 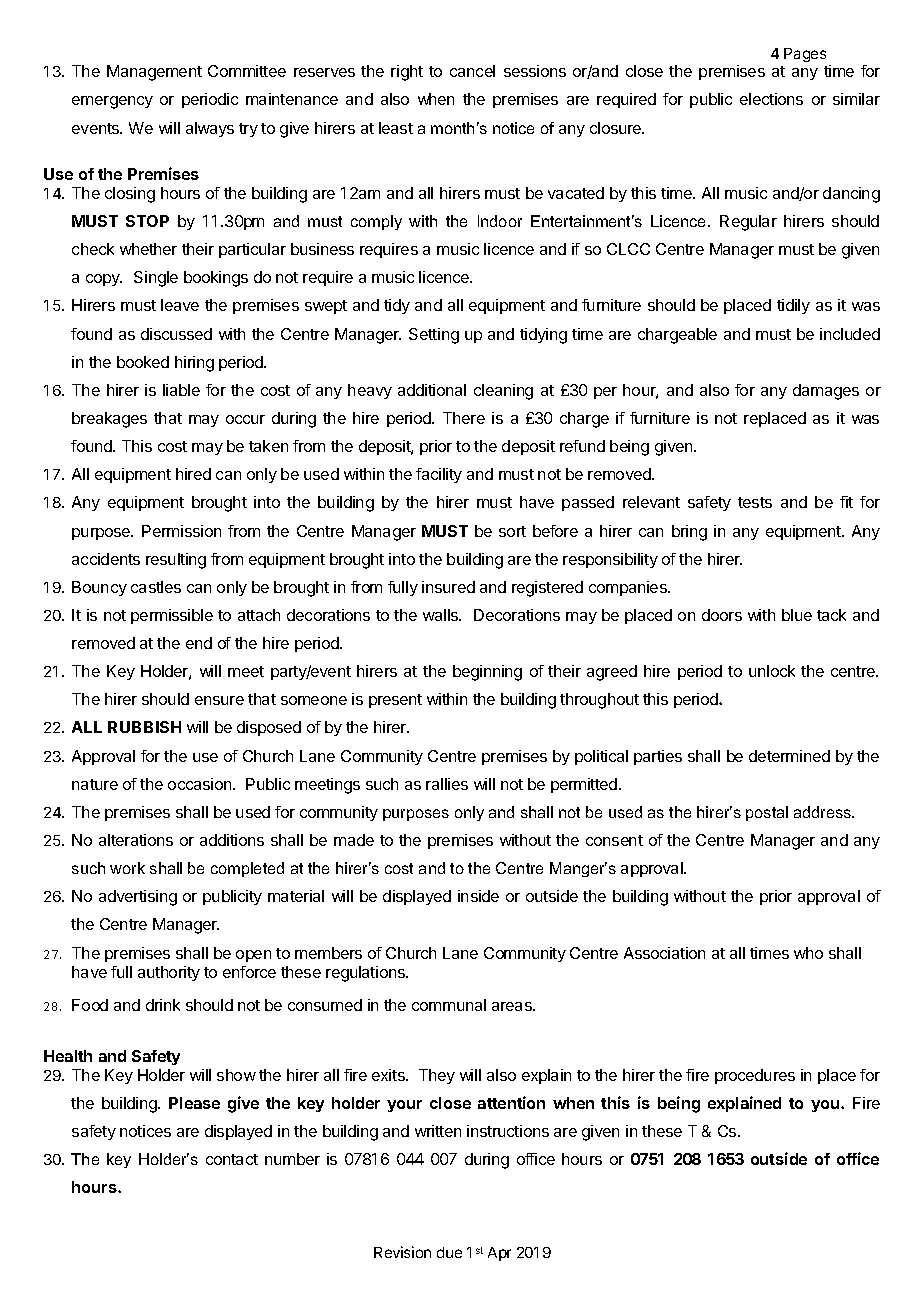 I want to click on drink, so click(x=163, y=1005).
